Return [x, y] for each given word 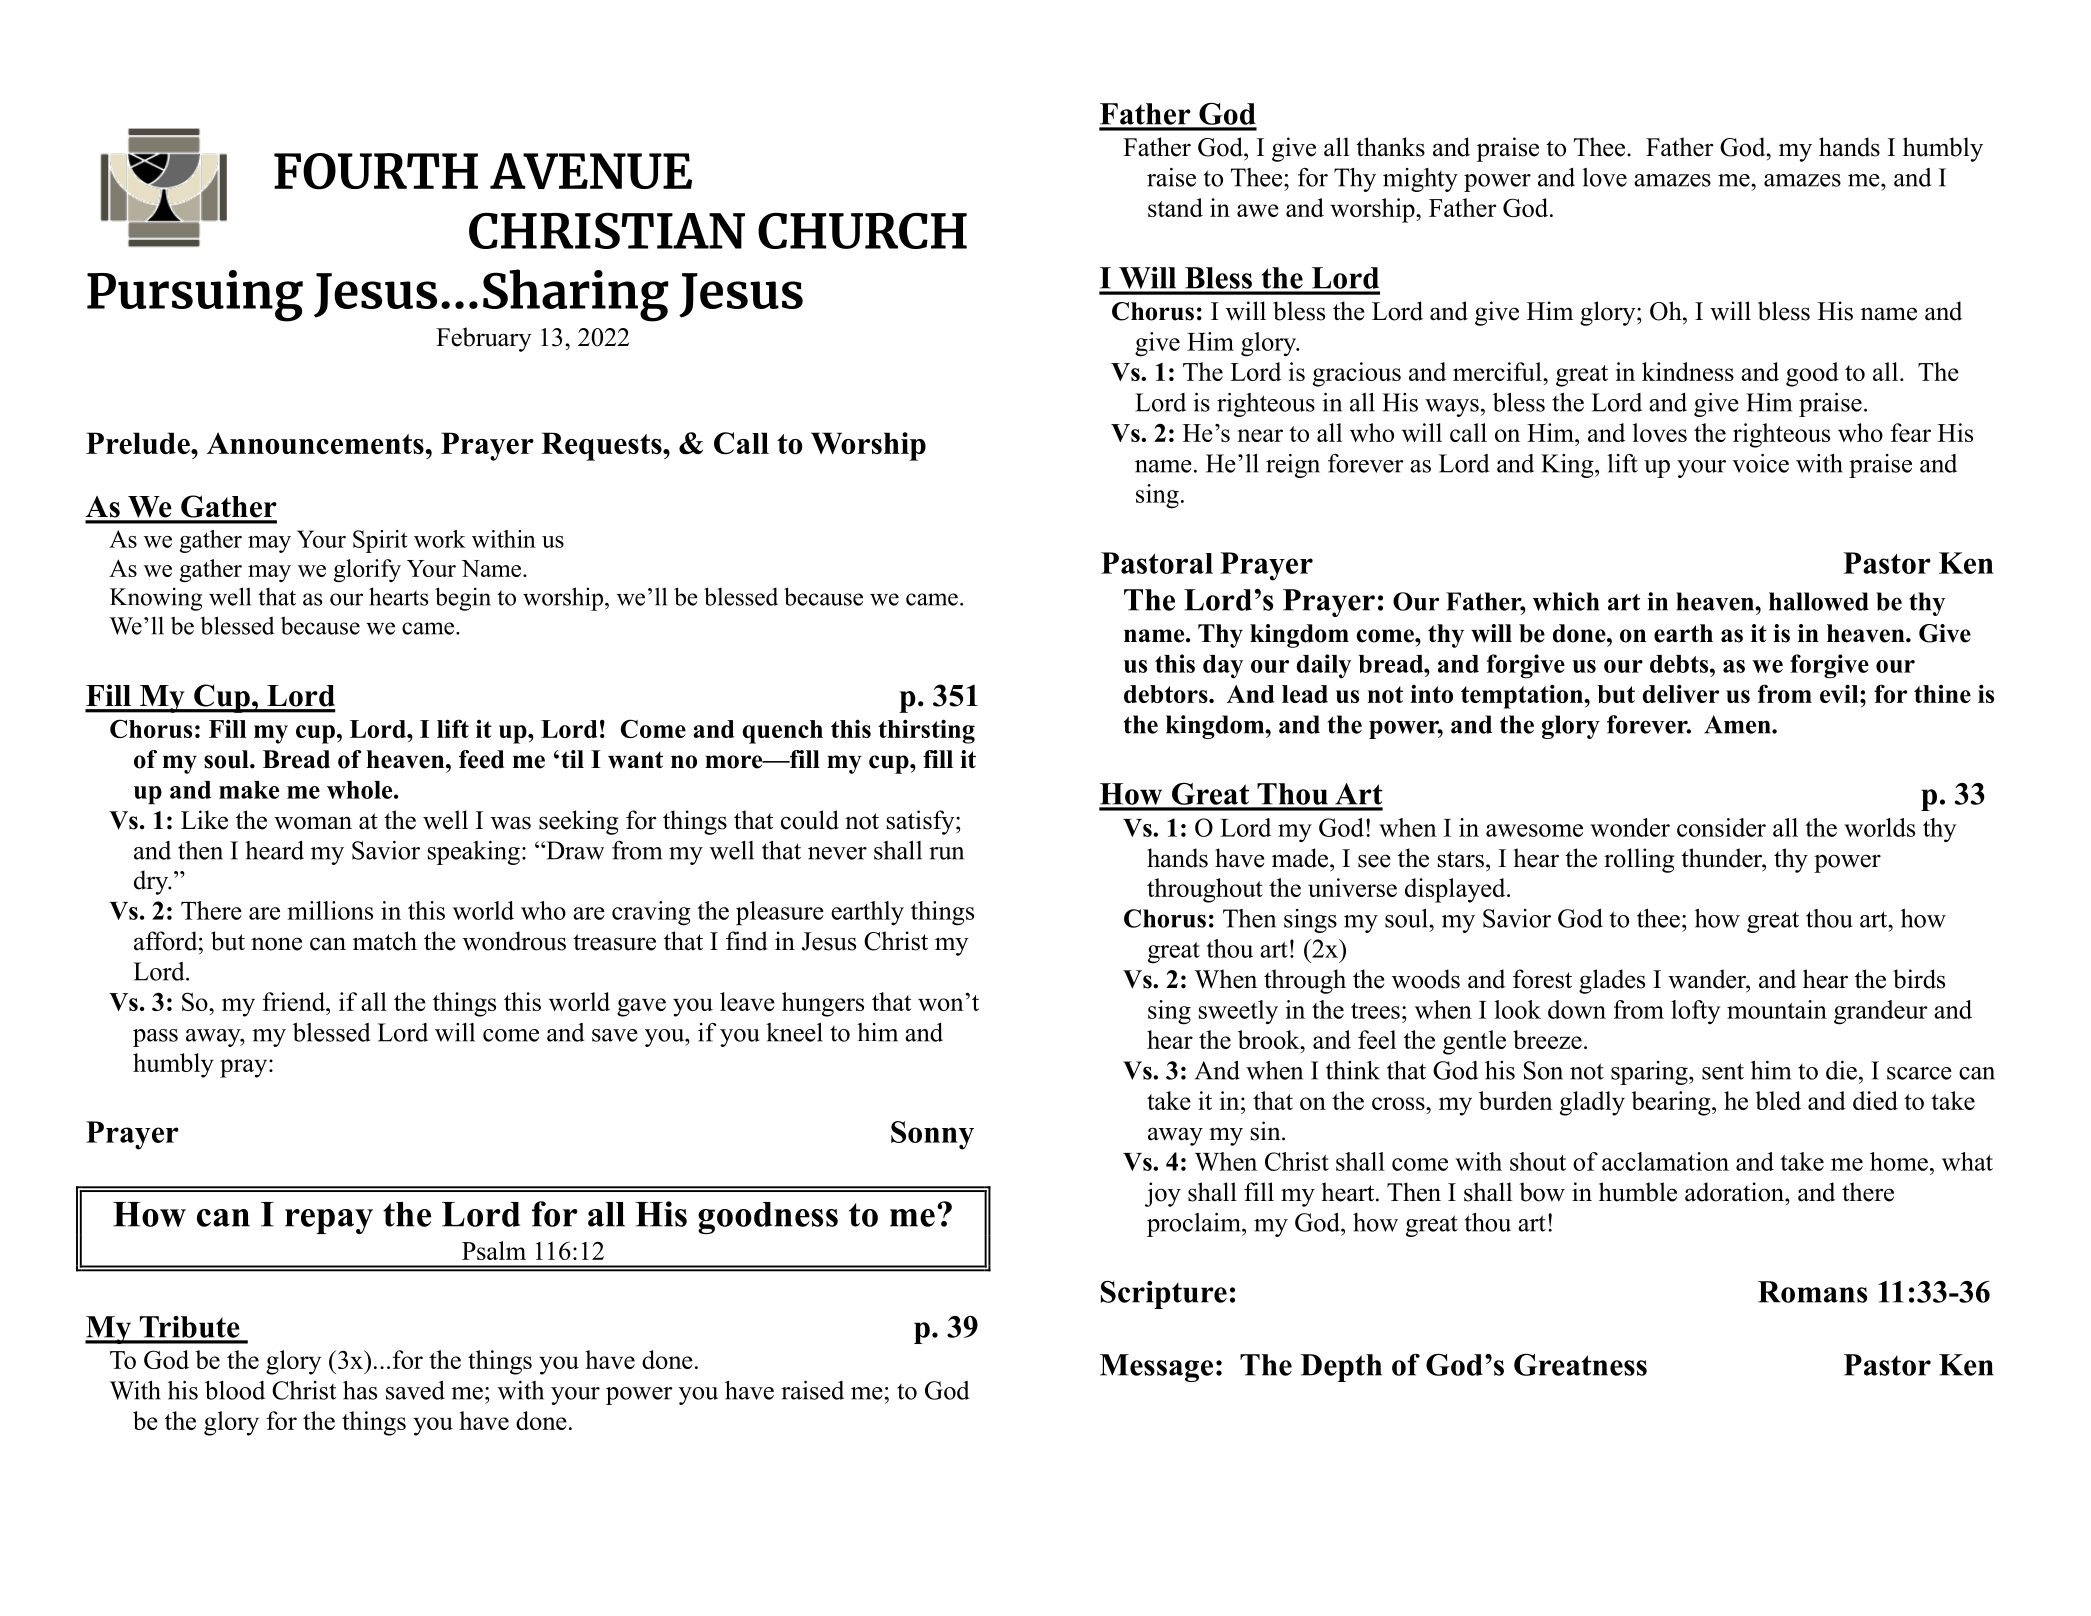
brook [1270, 1039]
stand [1175, 207]
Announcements [315, 443]
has [360, 1390]
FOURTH [376, 171]
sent [1723, 1071]
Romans [1812, 1292]
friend [295, 1001]
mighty [1420, 180]
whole [361, 790]
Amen [1738, 724]
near [1260, 435]
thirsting [926, 731]
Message [1156, 1368]
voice [1760, 463]
